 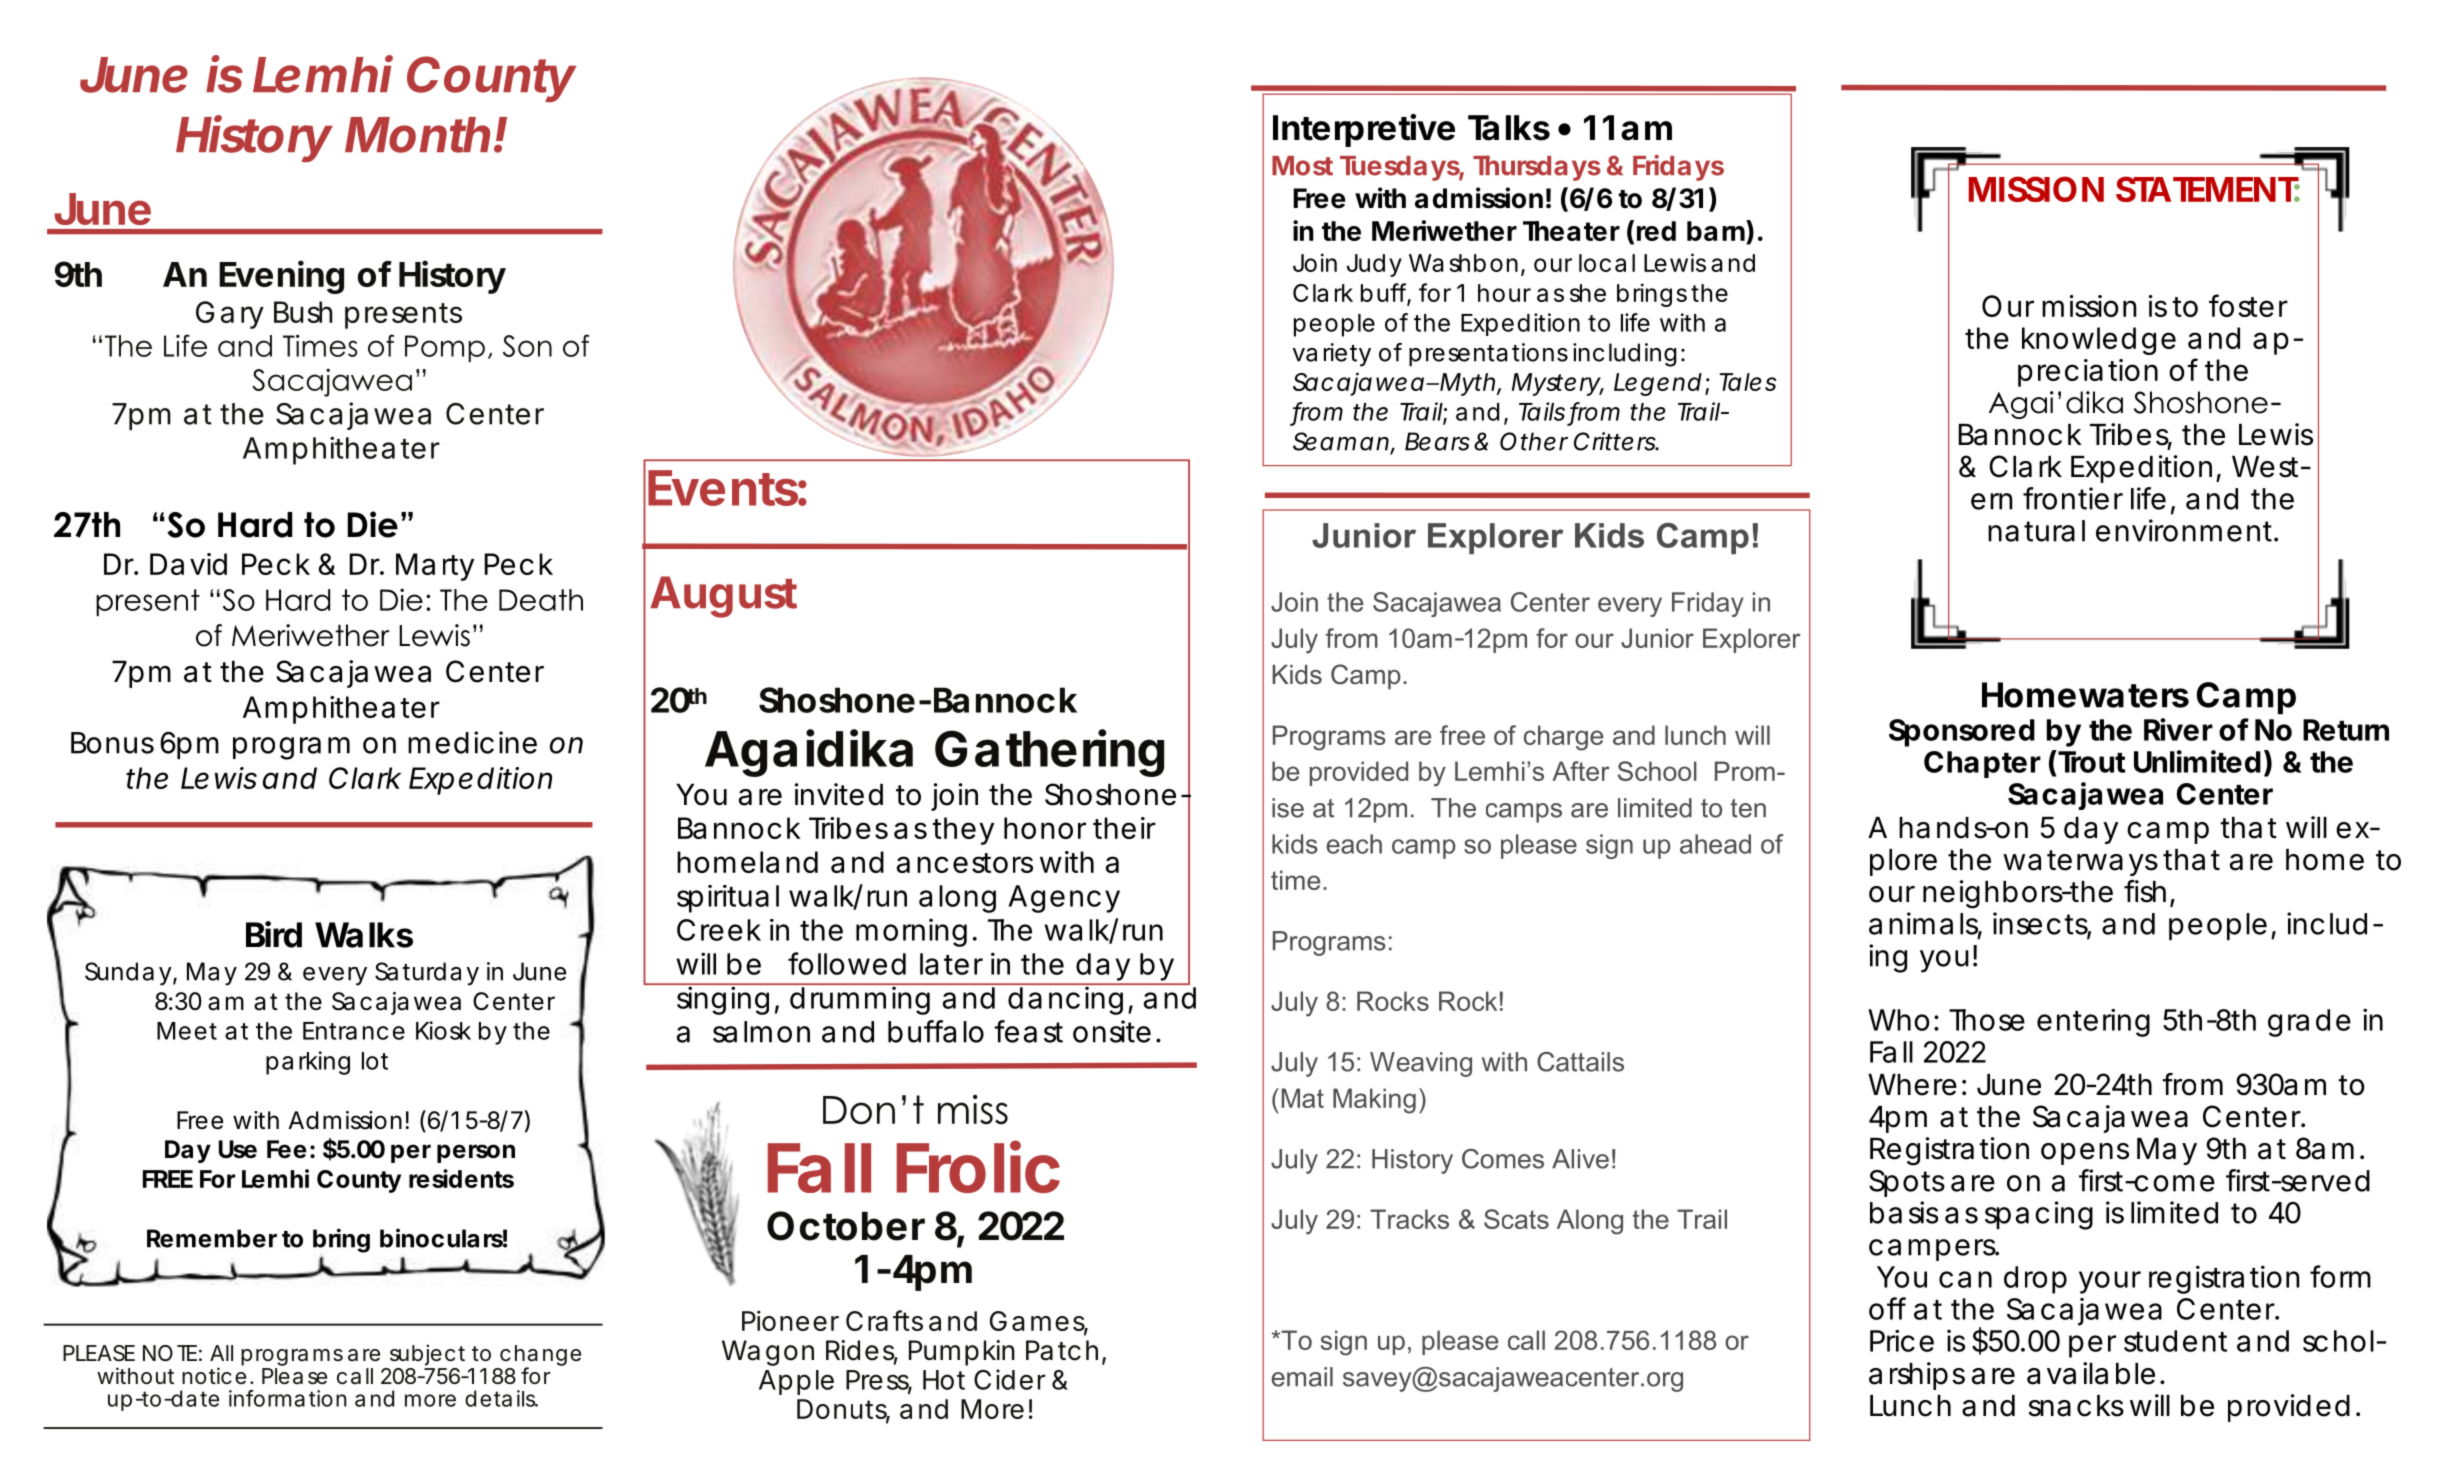 I want to click on natural, so click(x=2036, y=531).
